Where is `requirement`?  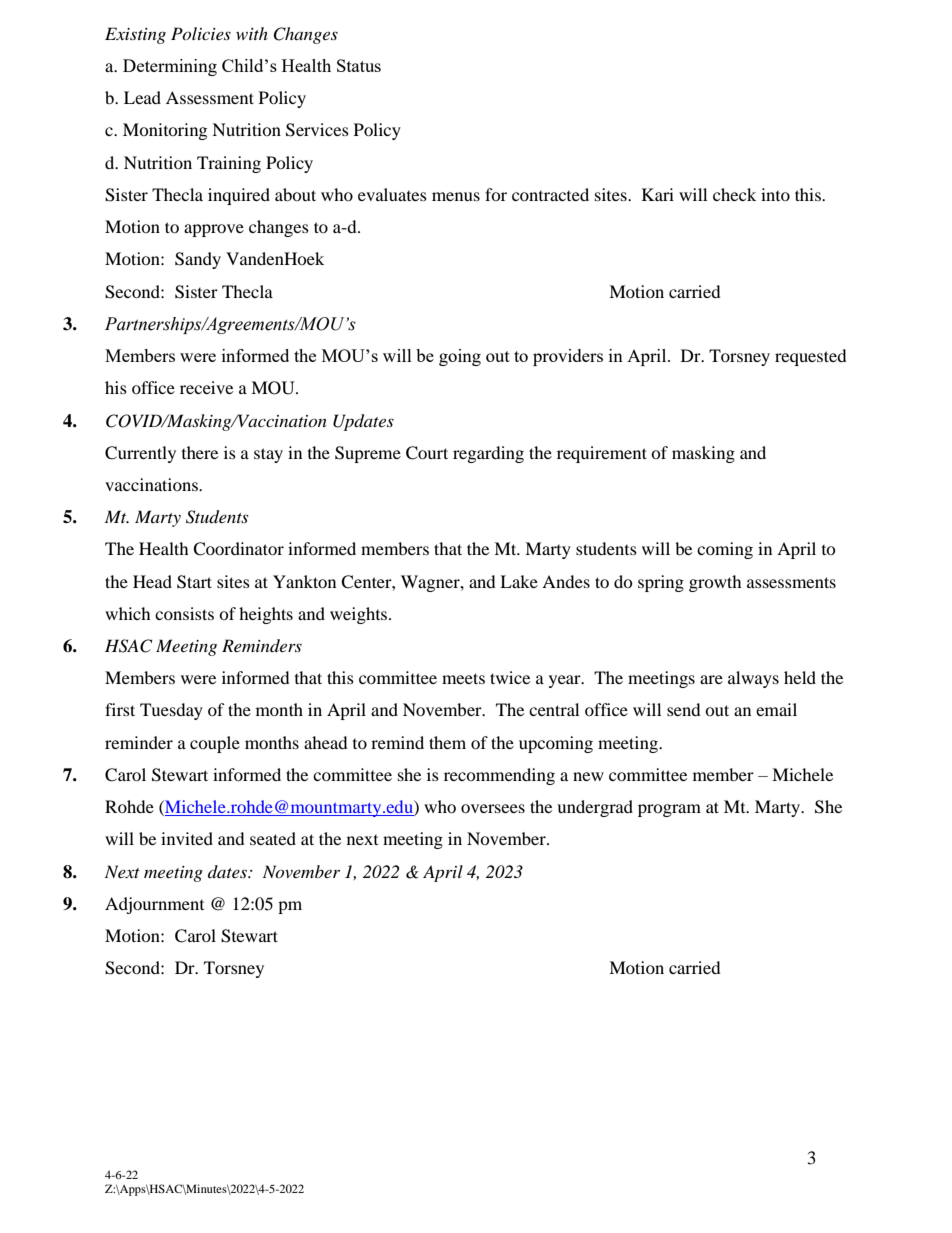
requirement is located at coordinates (602, 454).
